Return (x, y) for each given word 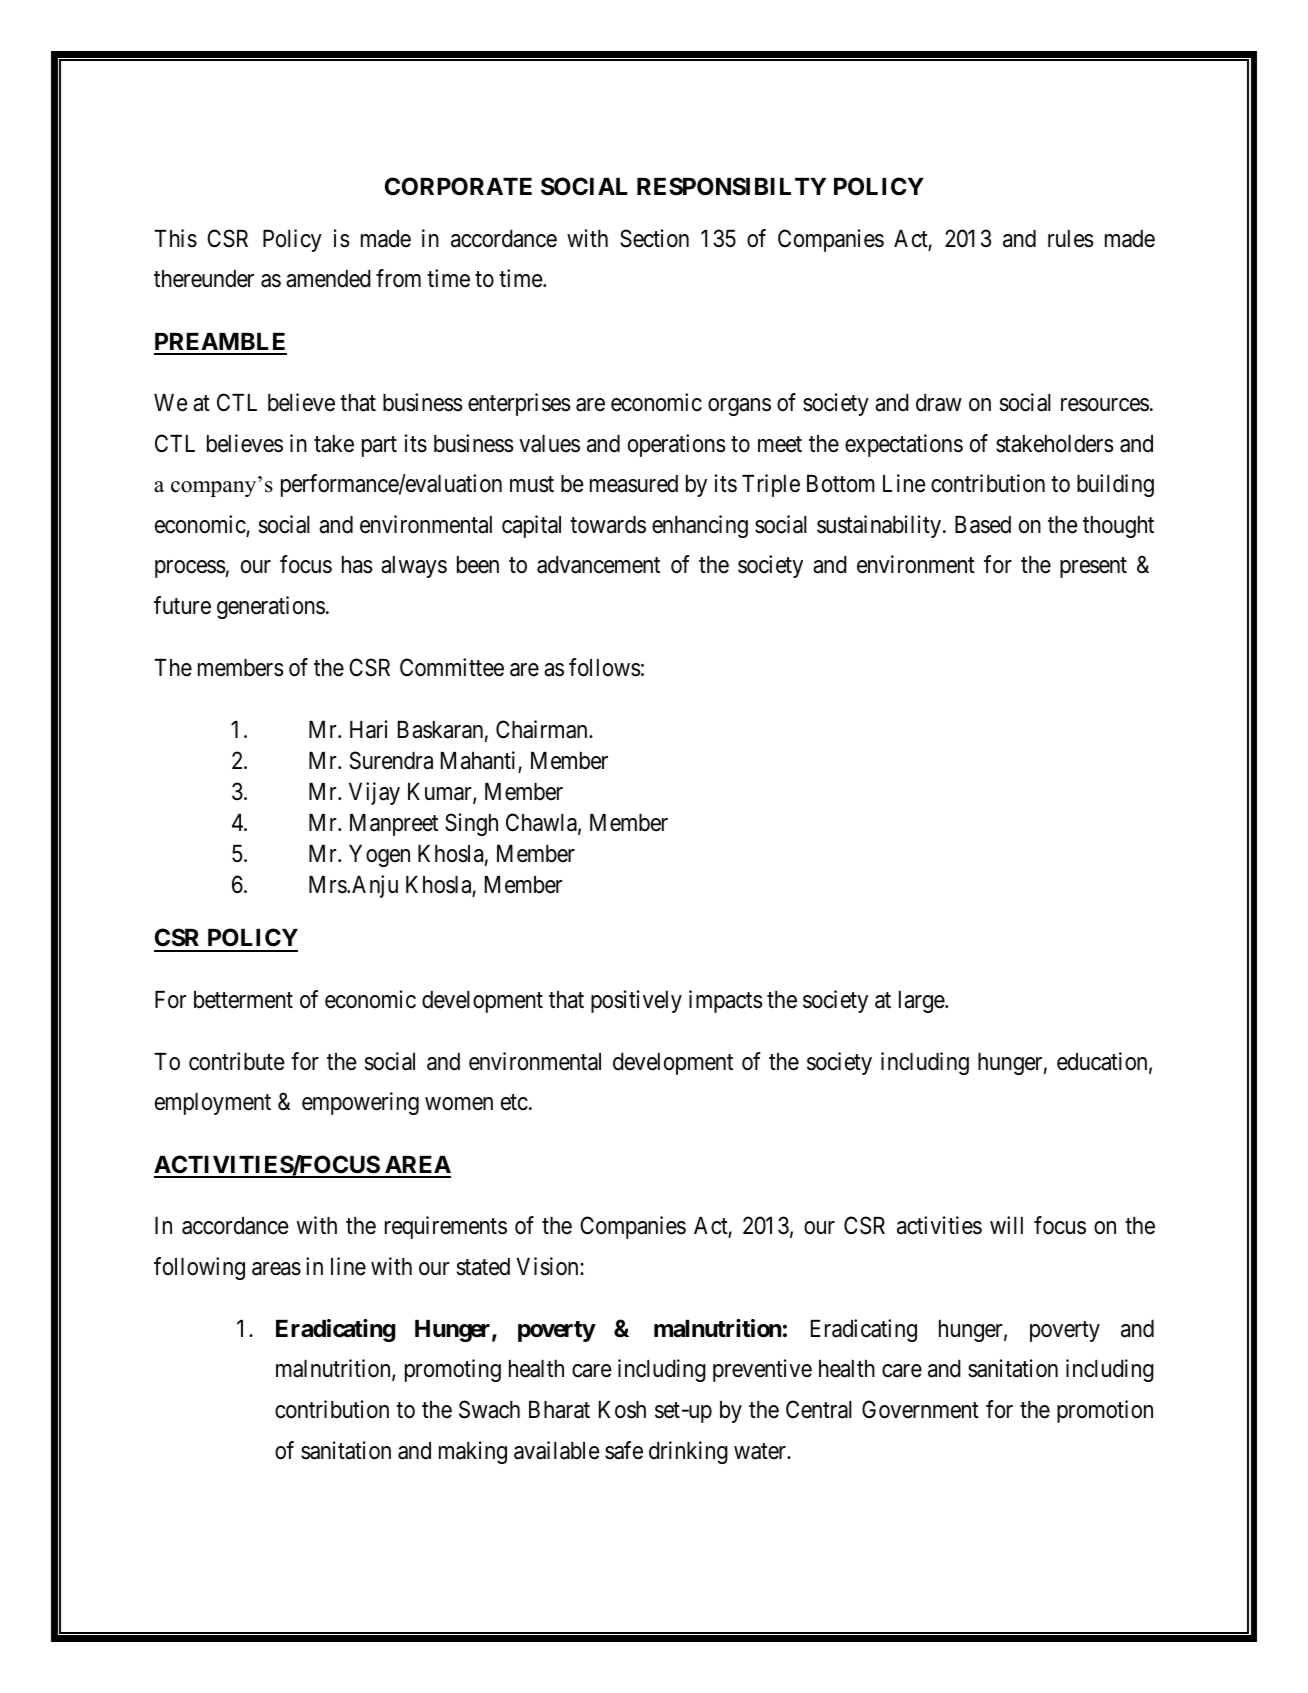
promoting (453, 1370)
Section (654, 238)
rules (1071, 239)
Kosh (622, 1410)
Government (920, 1409)
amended (328, 279)
